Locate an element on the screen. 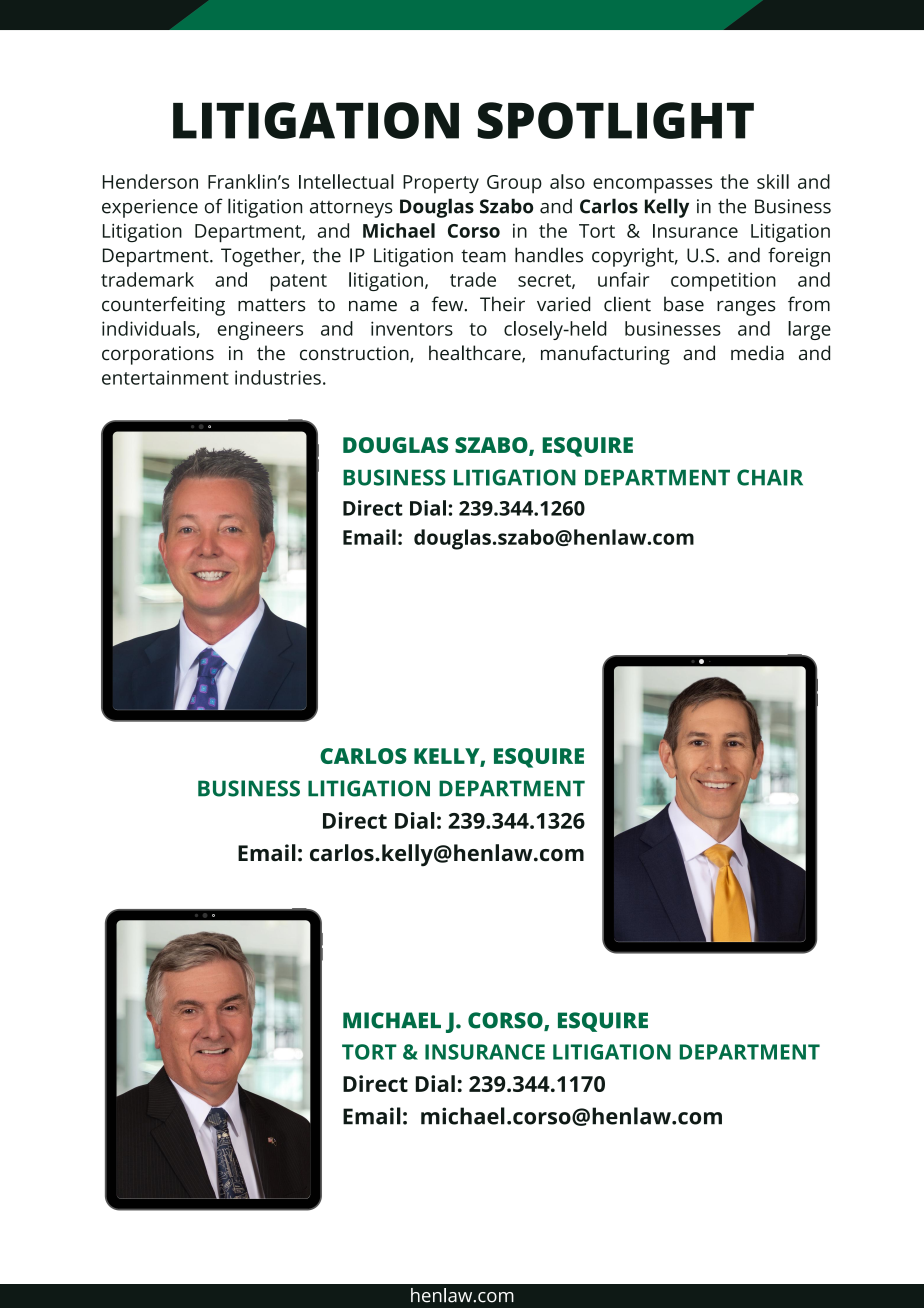 The image size is (924, 1308). skill is located at coordinates (773, 181).
